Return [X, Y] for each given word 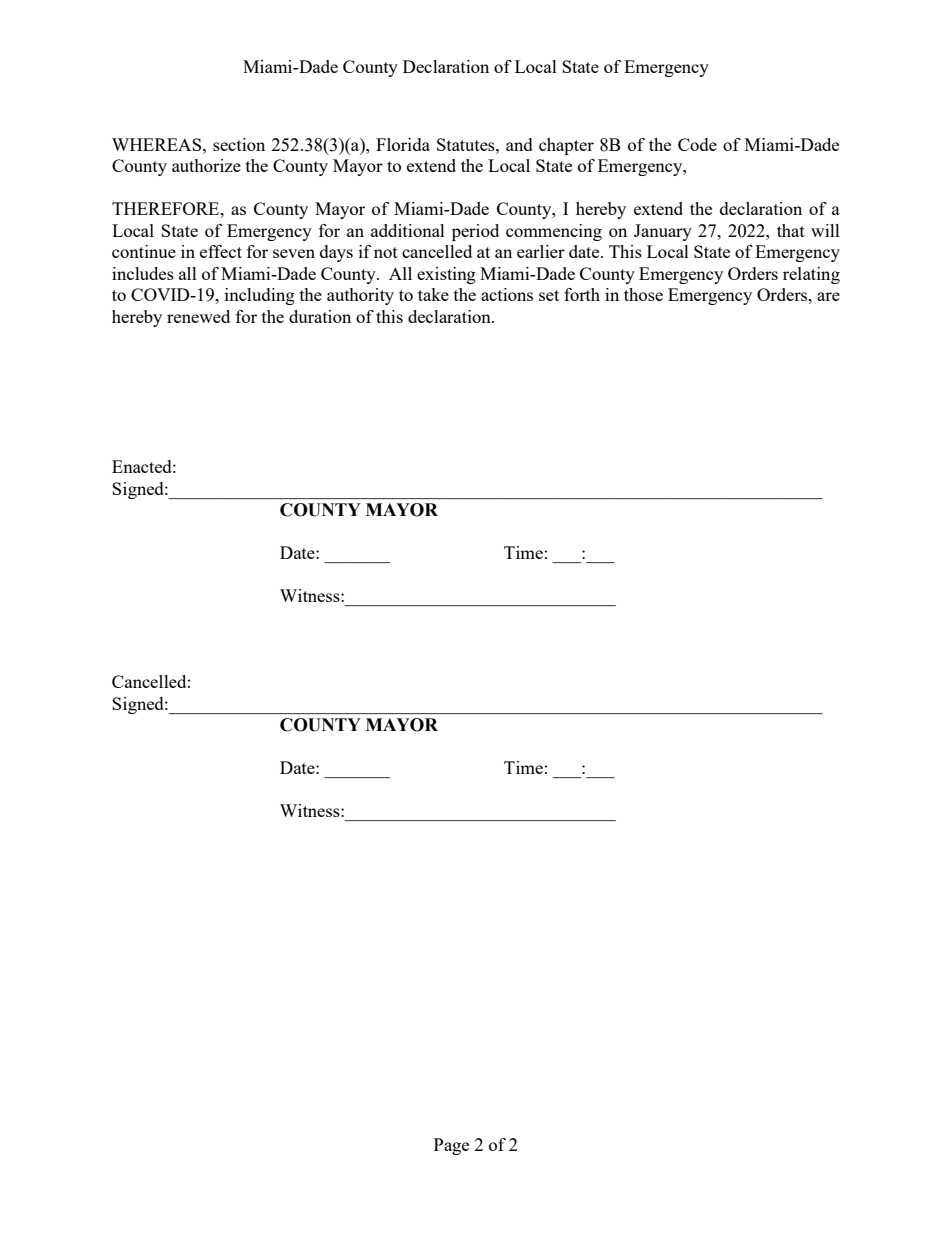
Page [451, 1146]
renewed [198, 316]
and [519, 144]
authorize [206, 165]
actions [507, 294]
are [828, 296]
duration [320, 316]
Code [697, 144]
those [643, 294]
